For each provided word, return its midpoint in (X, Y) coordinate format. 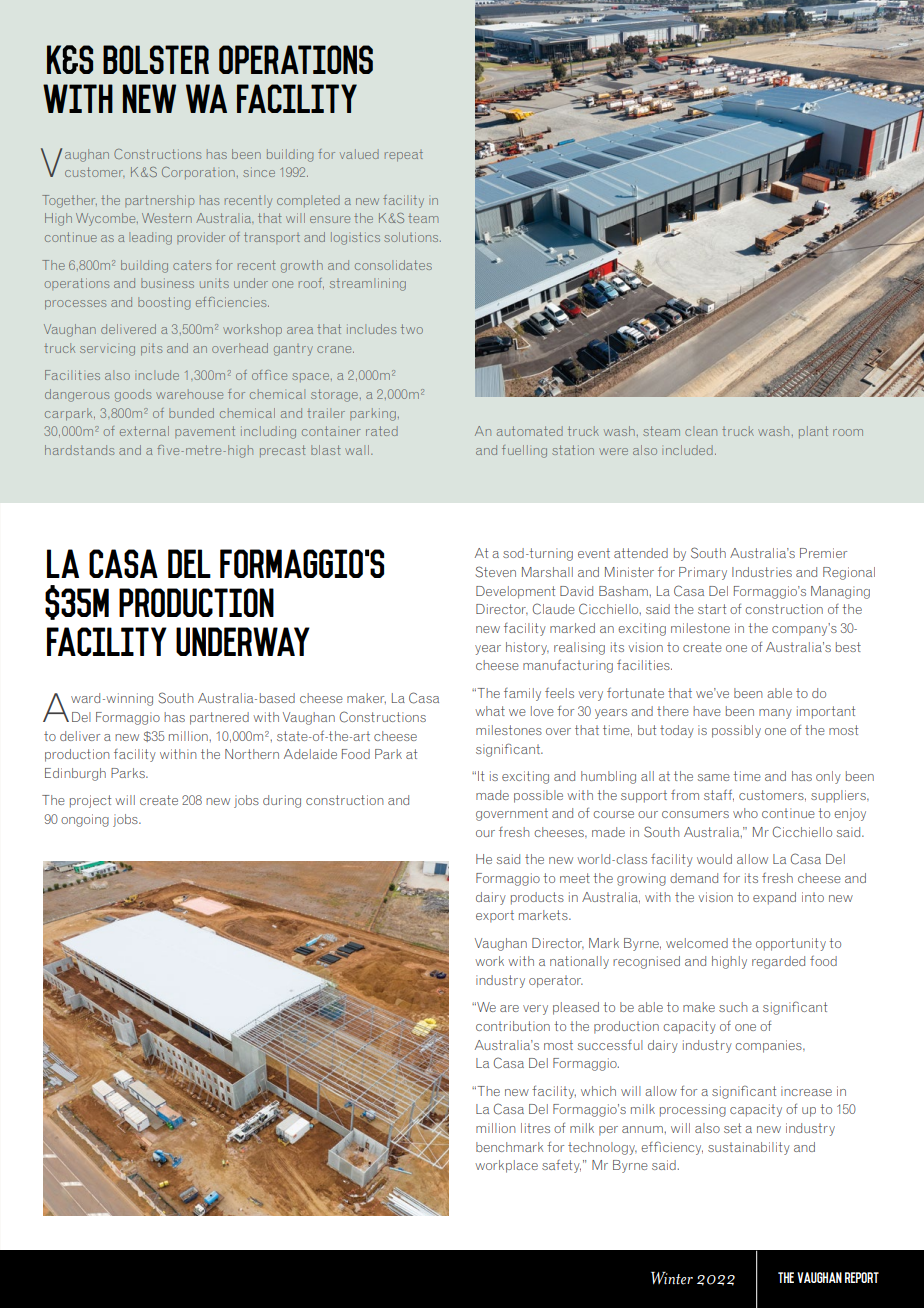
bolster (156, 59)
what (490, 711)
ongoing (85, 820)
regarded (778, 962)
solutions (412, 237)
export (495, 916)
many (775, 714)
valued (359, 154)
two (412, 329)
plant (813, 432)
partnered (219, 718)
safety (561, 1166)
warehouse (189, 394)
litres (535, 1128)
